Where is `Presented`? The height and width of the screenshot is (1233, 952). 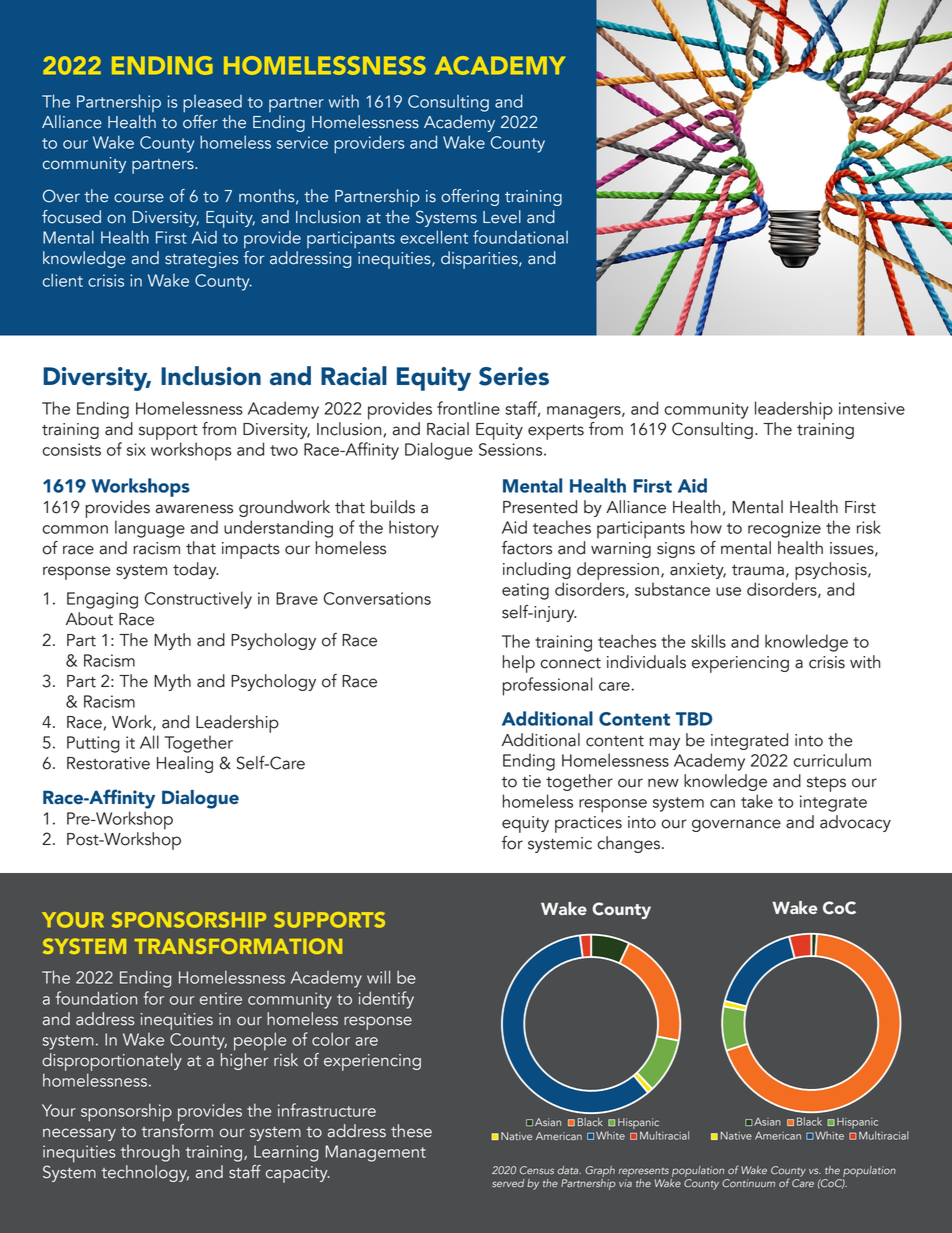
Presented is located at coordinates (540, 507).
